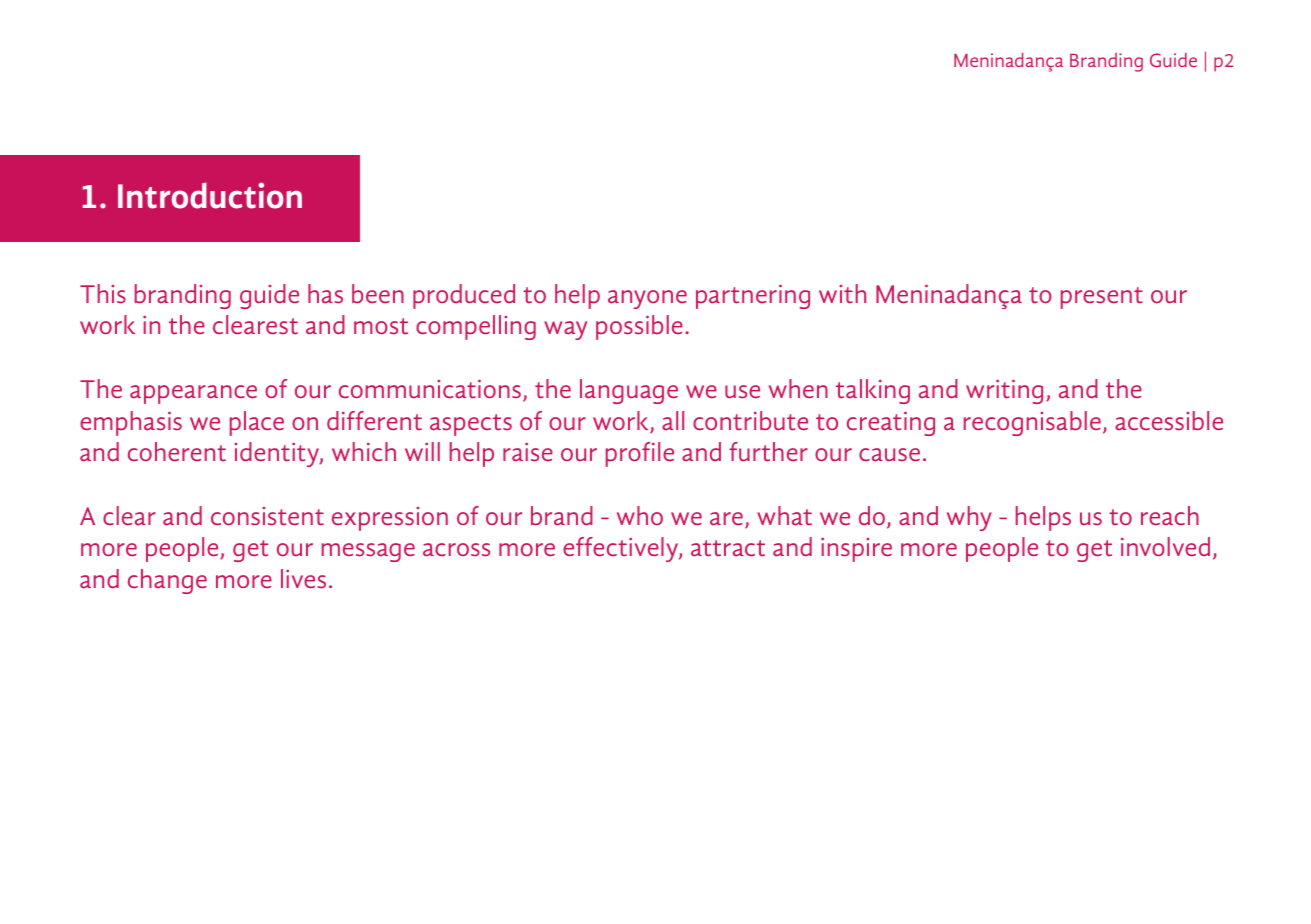 Image resolution: width=1311 pixels, height=924 pixels. What do you see at coordinates (193, 394) in the screenshot?
I see `appearance` at bounding box center [193, 394].
